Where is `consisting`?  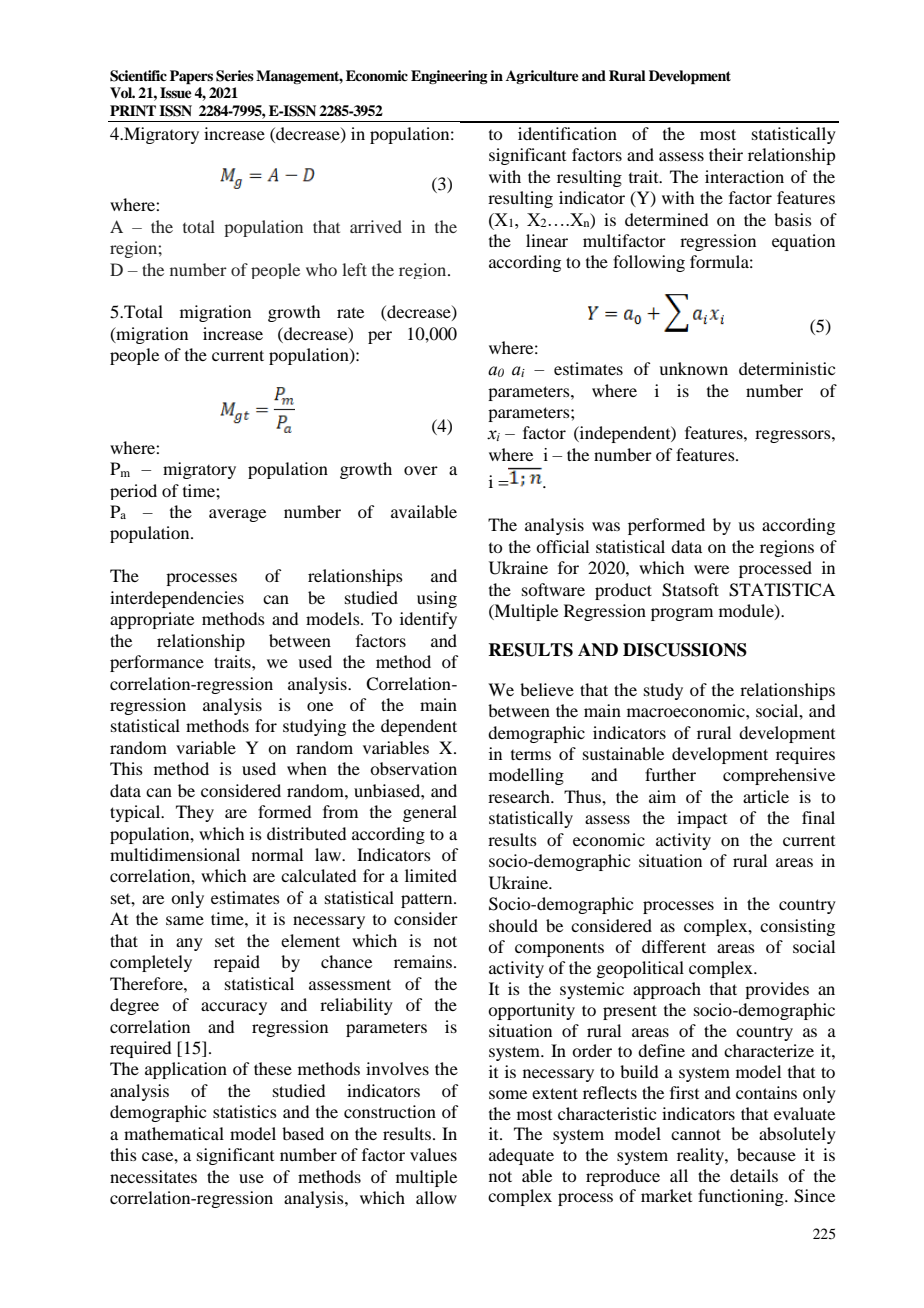 consisting is located at coordinates (797, 927).
